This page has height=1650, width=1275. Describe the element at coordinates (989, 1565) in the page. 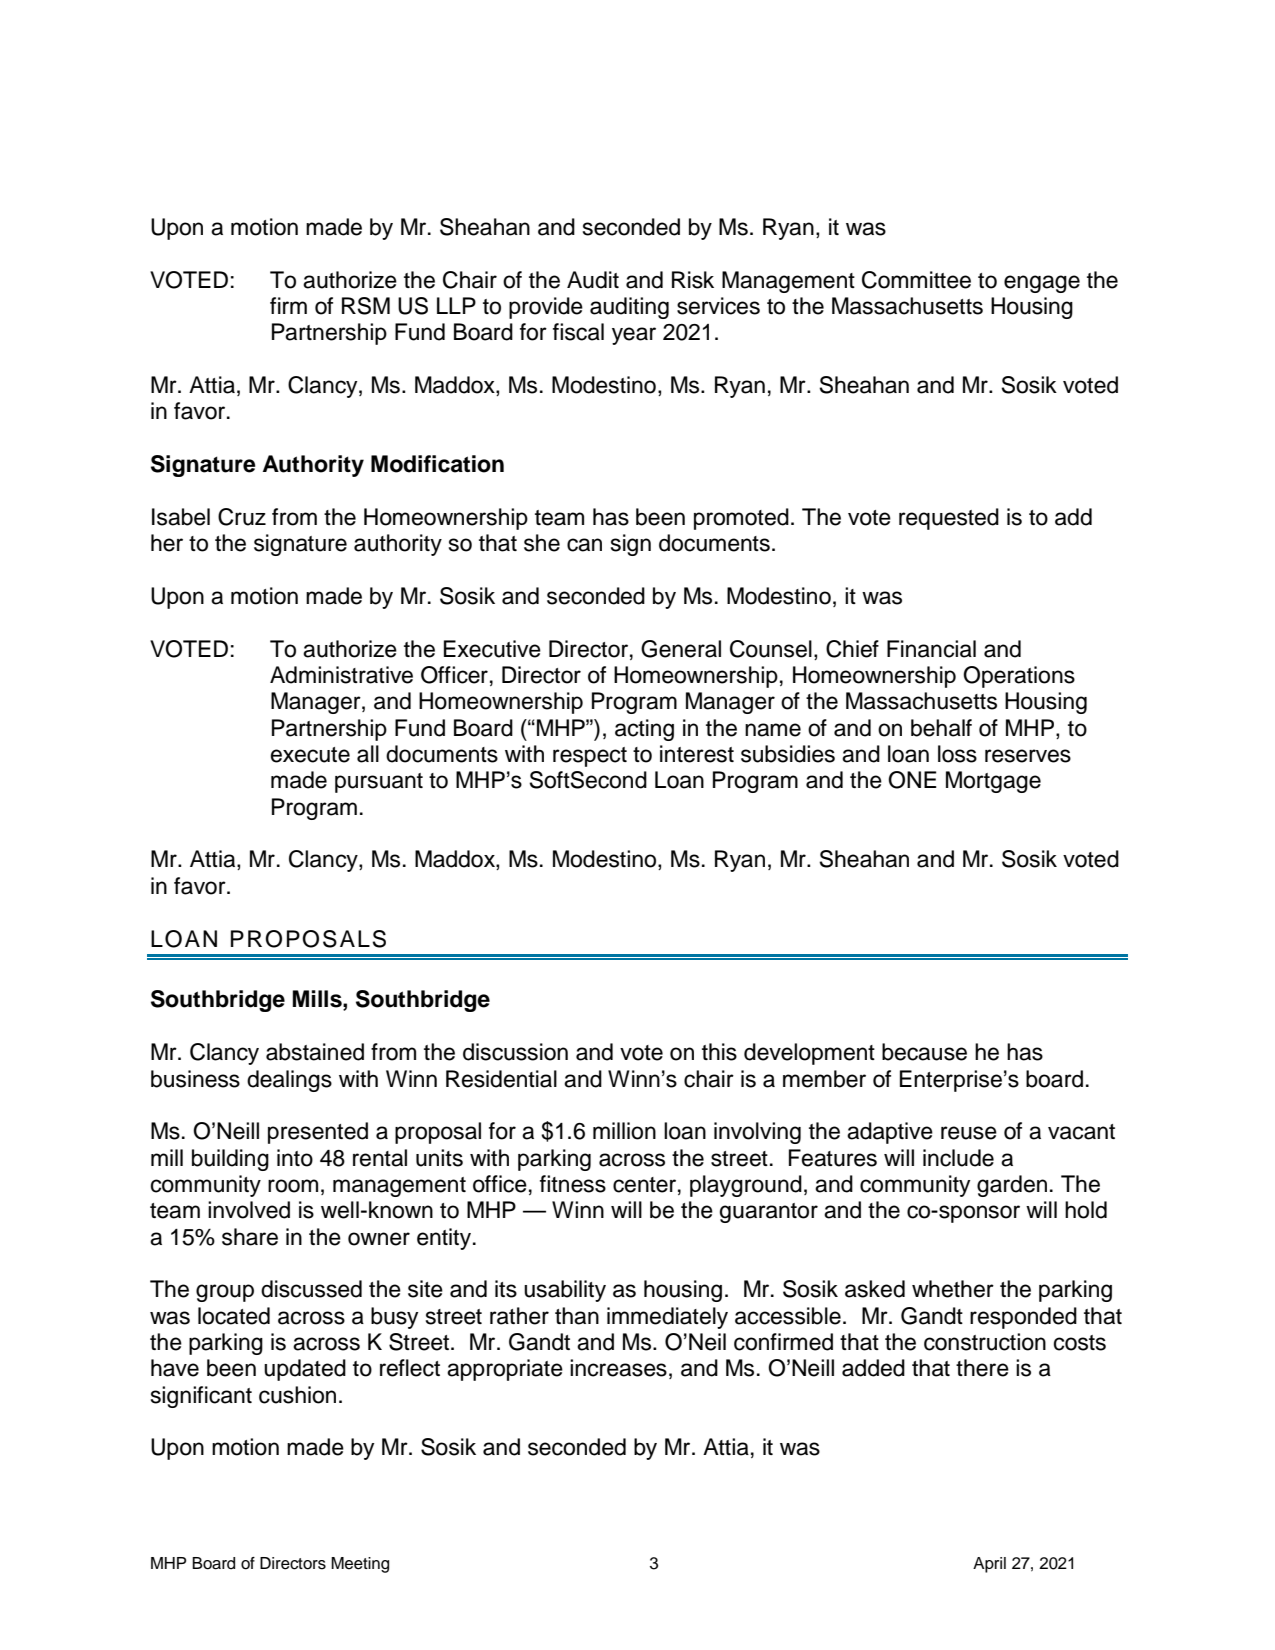

I see `April` at that location.
